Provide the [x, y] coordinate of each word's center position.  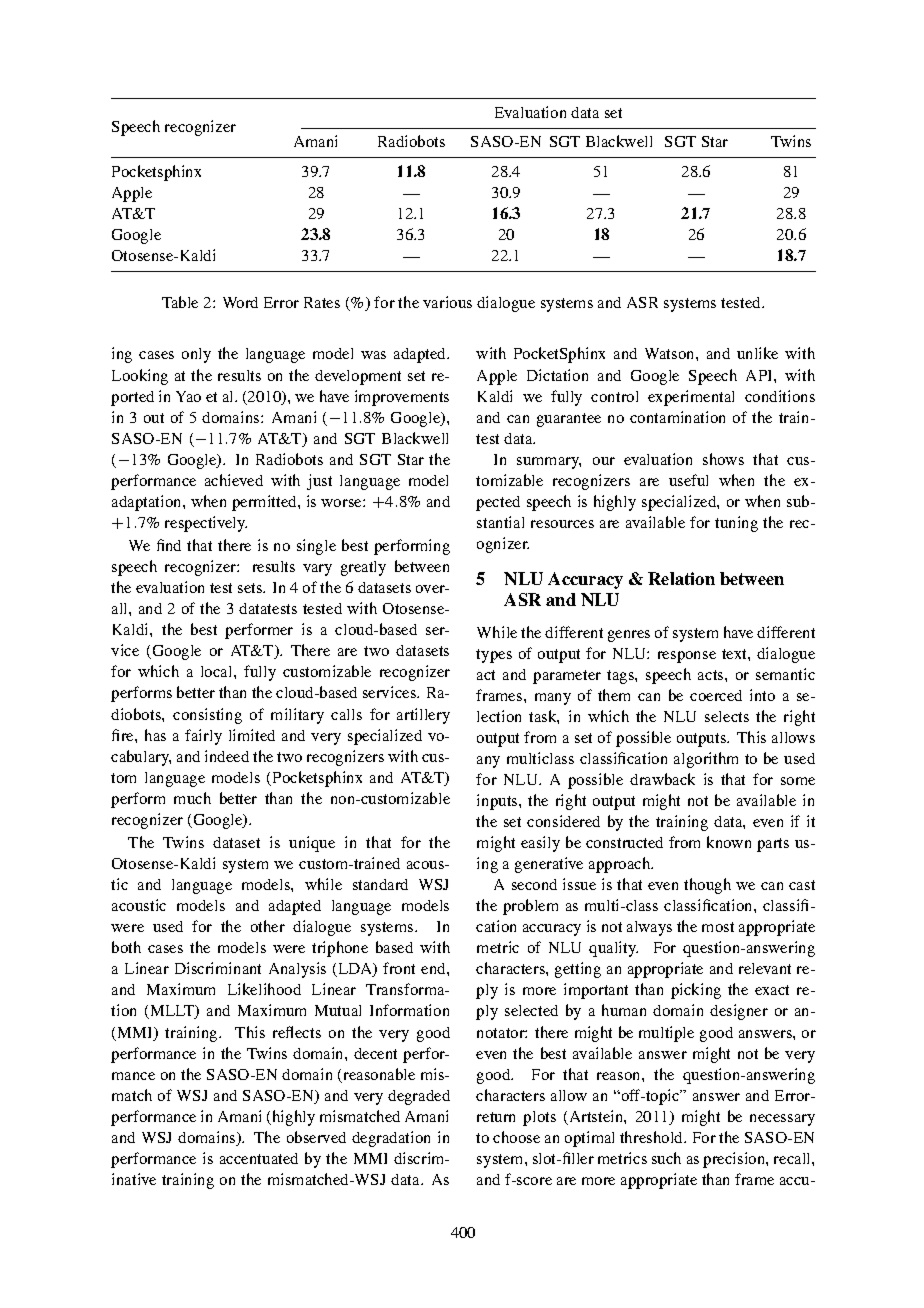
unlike [757, 353]
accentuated [259, 1158]
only [196, 355]
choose [516, 1137]
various [447, 302]
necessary [782, 1120]
